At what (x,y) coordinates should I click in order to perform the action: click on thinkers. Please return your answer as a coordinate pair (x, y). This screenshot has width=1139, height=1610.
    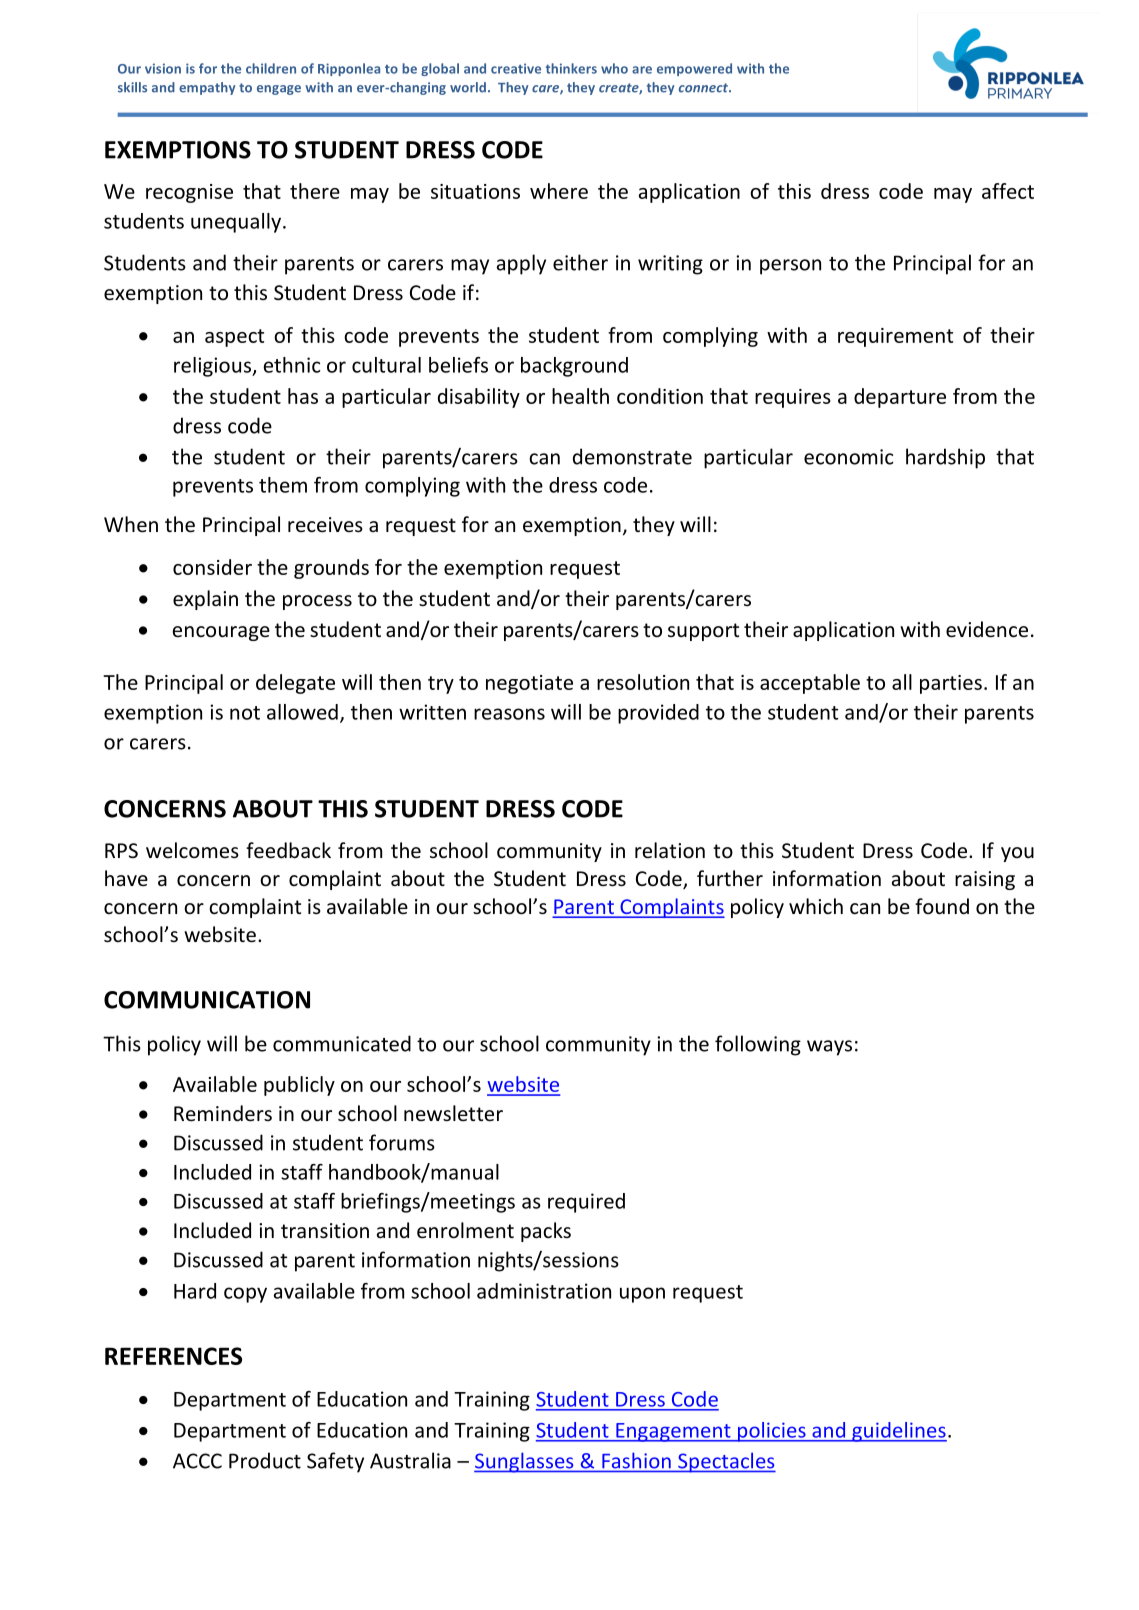
    Looking at the image, I should click on (571, 68).
